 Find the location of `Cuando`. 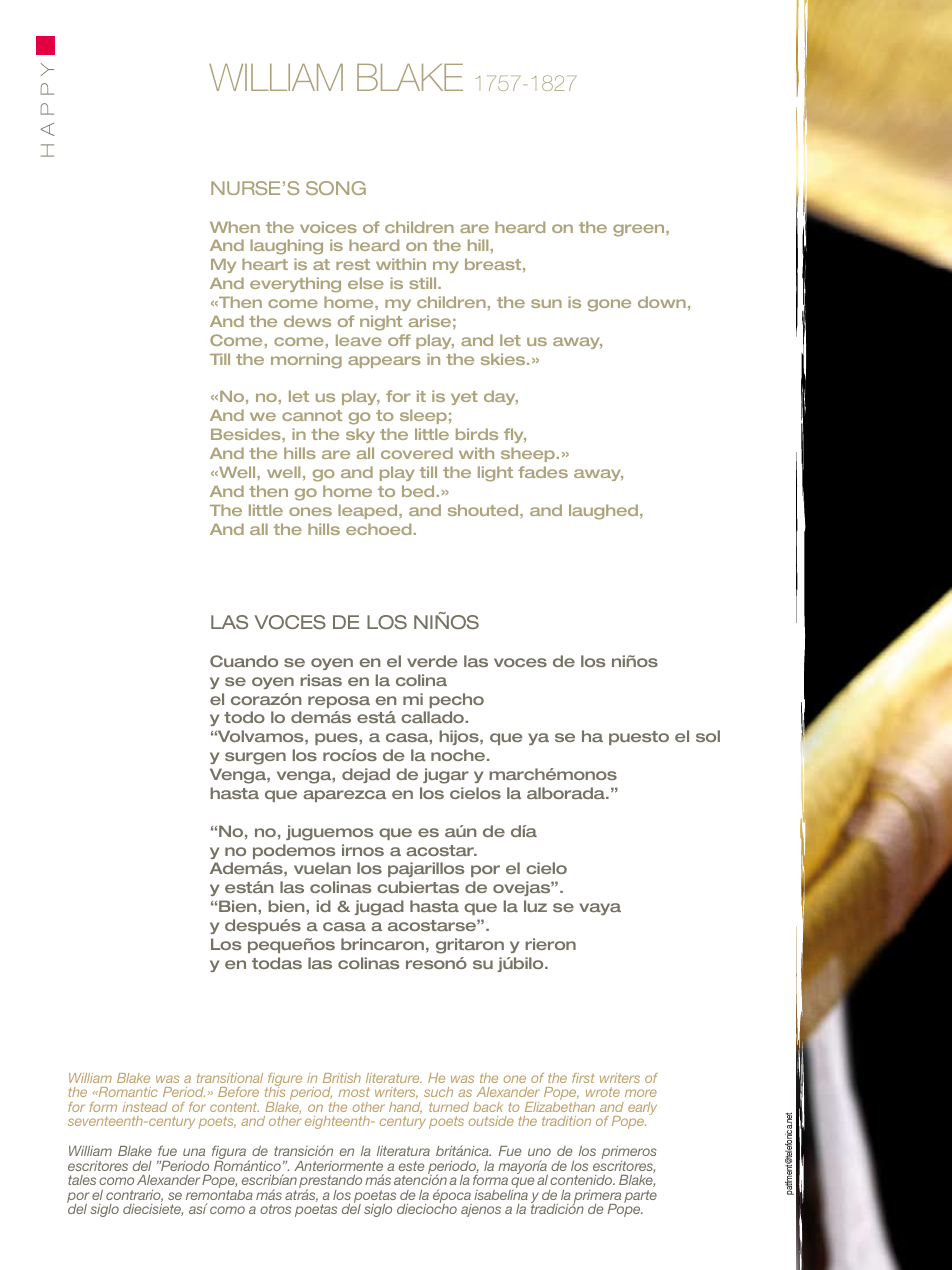

Cuando is located at coordinates (244, 661).
